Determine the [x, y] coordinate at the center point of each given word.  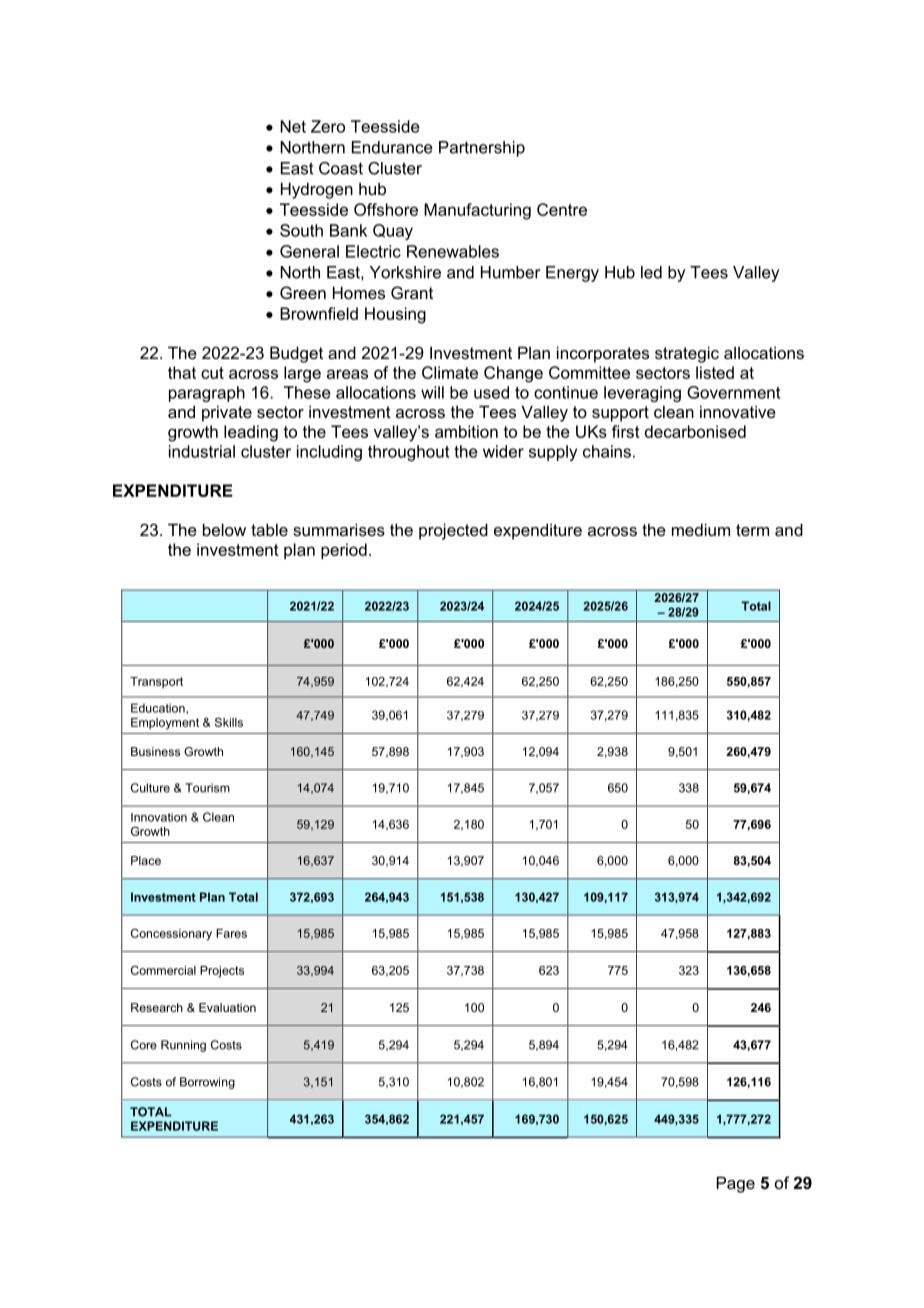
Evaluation [227, 1007]
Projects [222, 972]
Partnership [482, 149]
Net [293, 126]
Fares [231, 933]
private [227, 413]
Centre [562, 209]
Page [736, 1184]
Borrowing [207, 1083]
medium [701, 529]
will [432, 392]
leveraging [642, 394]
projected [453, 531]
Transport [156, 682]
